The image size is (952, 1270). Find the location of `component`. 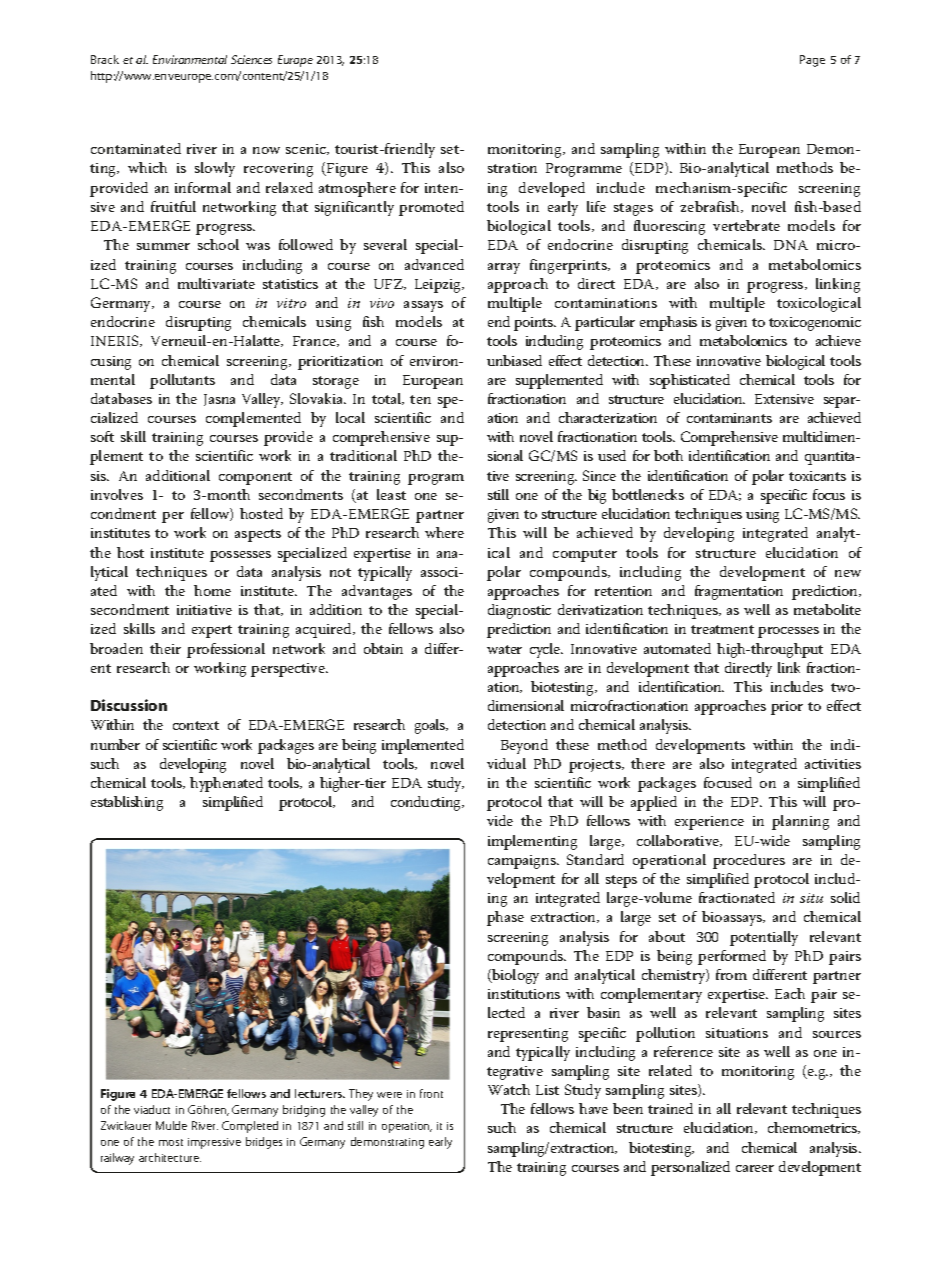

component is located at coordinates (255, 478).
